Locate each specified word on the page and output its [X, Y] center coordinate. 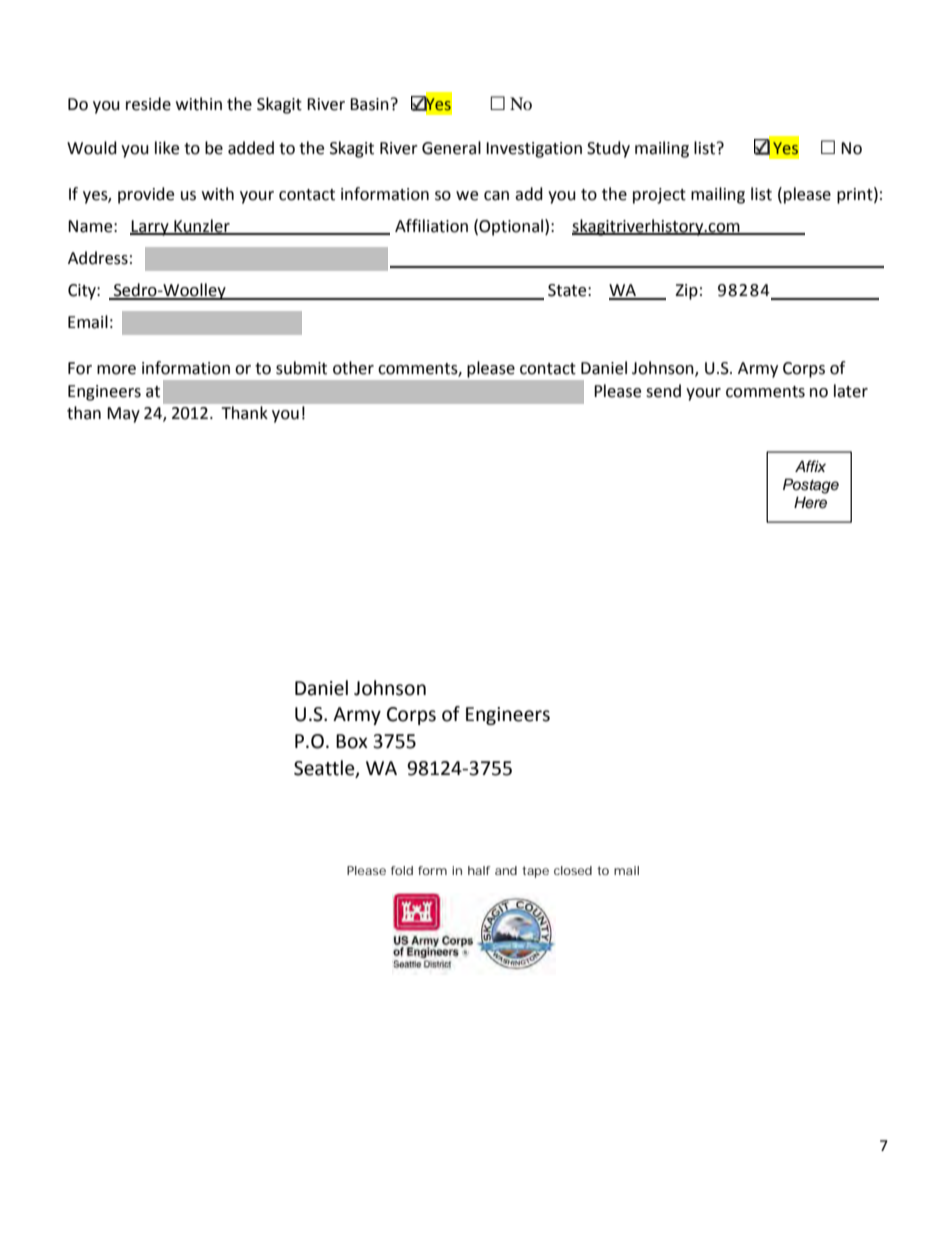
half [479, 870]
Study [608, 149]
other [353, 368]
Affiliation [431, 226]
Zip [686, 292]
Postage [811, 486]
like [167, 148]
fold [402, 870]
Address [98, 258]
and [506, 870]
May [123, 415]
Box [352, 741]
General [451, 148]
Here [810, 502]
